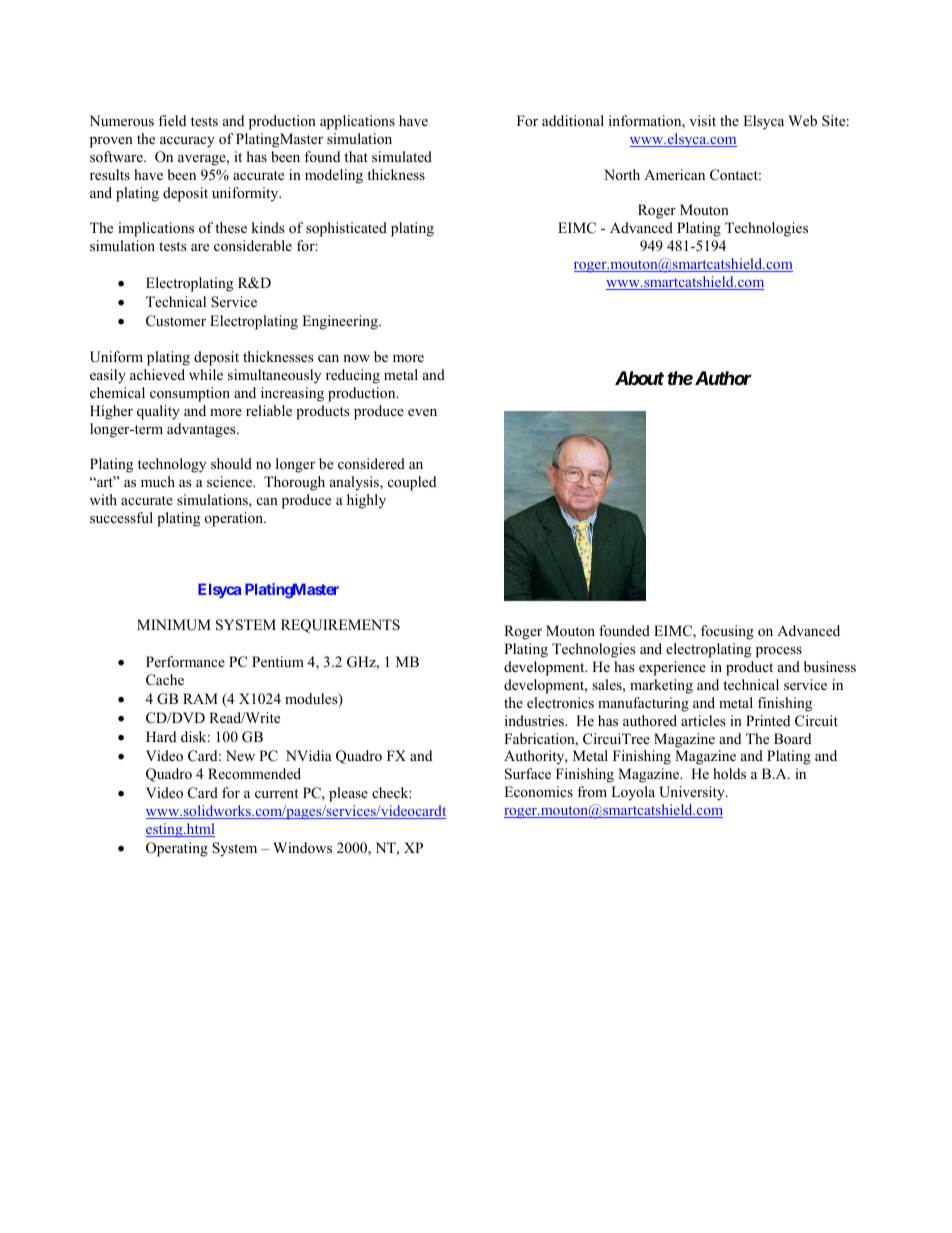  I want to click on REQUIREMENTS, so click(340, 626).
